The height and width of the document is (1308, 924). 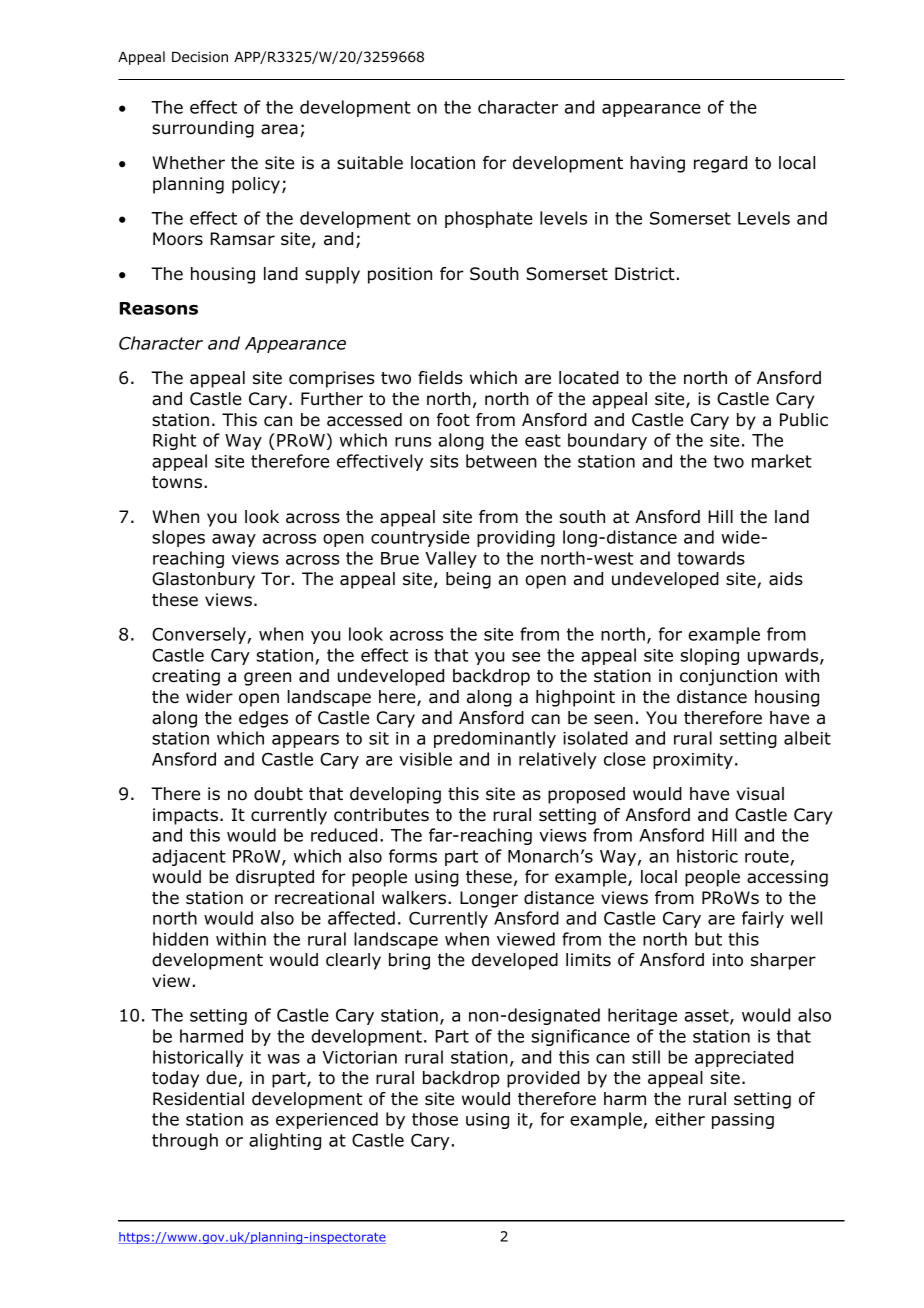 I want to click on Reasons, so click(x=159, y=308).
